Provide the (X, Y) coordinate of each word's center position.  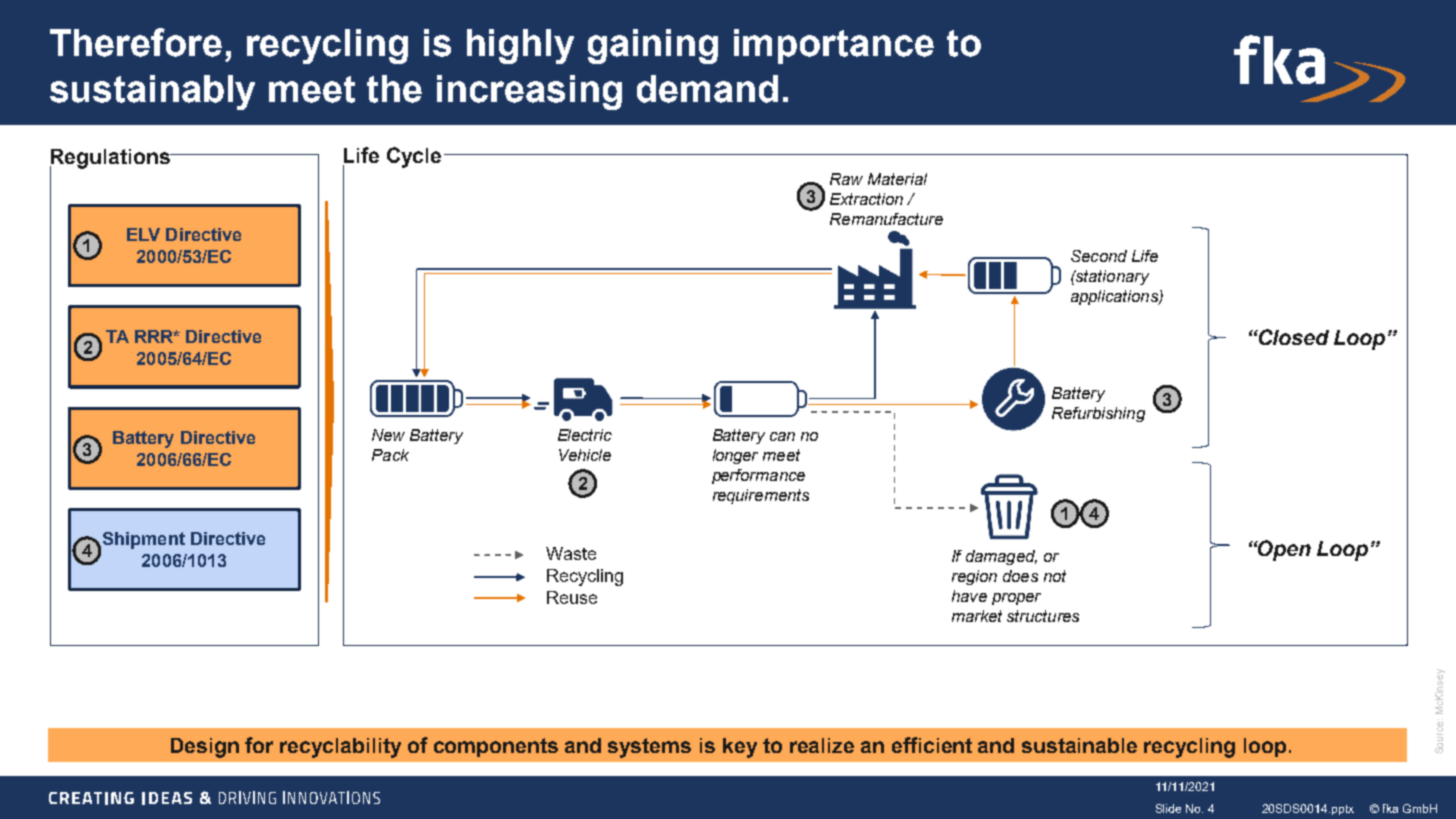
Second (1099, 256)
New (388, 435)
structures (1043, 616)
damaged (1001, 557)
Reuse (572, 597)
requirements (761, 496)
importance (834, 46)
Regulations (111, 160)
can (782, 436)
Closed (1293, 337)
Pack (390, 455)
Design (205, 748)
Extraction (866, 199)
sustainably (152, 92)
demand (707, 89)
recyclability (340, 748)
